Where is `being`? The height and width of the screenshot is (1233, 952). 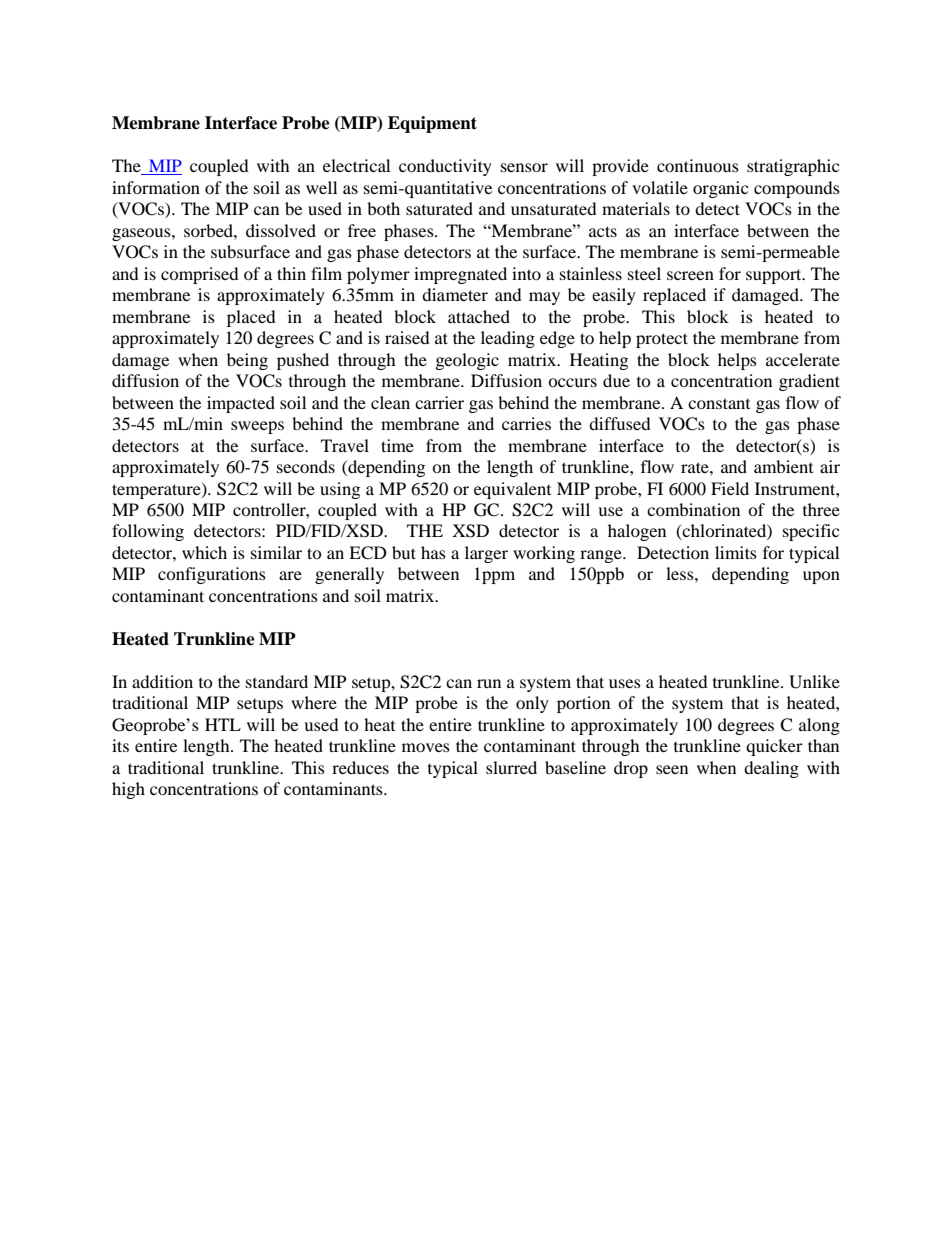
being is located at coordinates (247, 361).
